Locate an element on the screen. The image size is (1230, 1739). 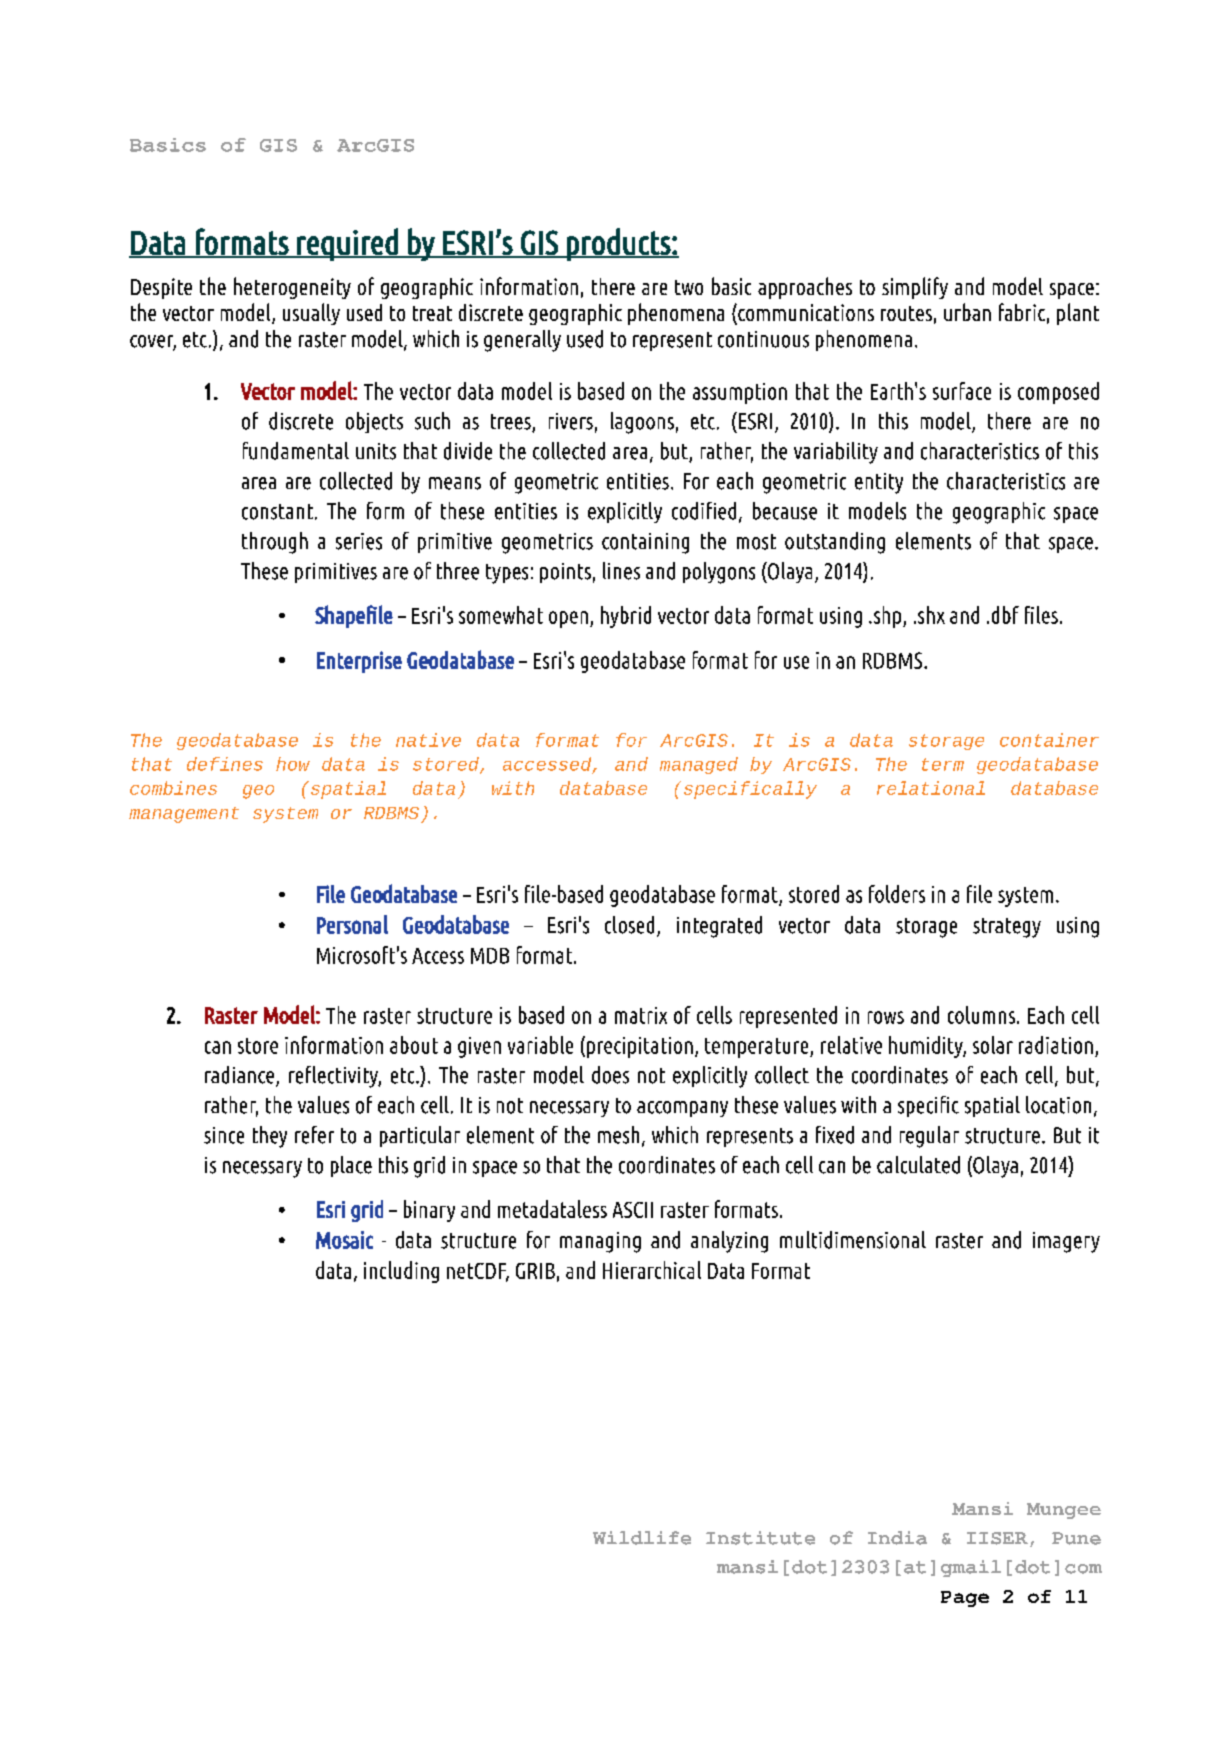
Personal is located at coordinates (352, 924).
